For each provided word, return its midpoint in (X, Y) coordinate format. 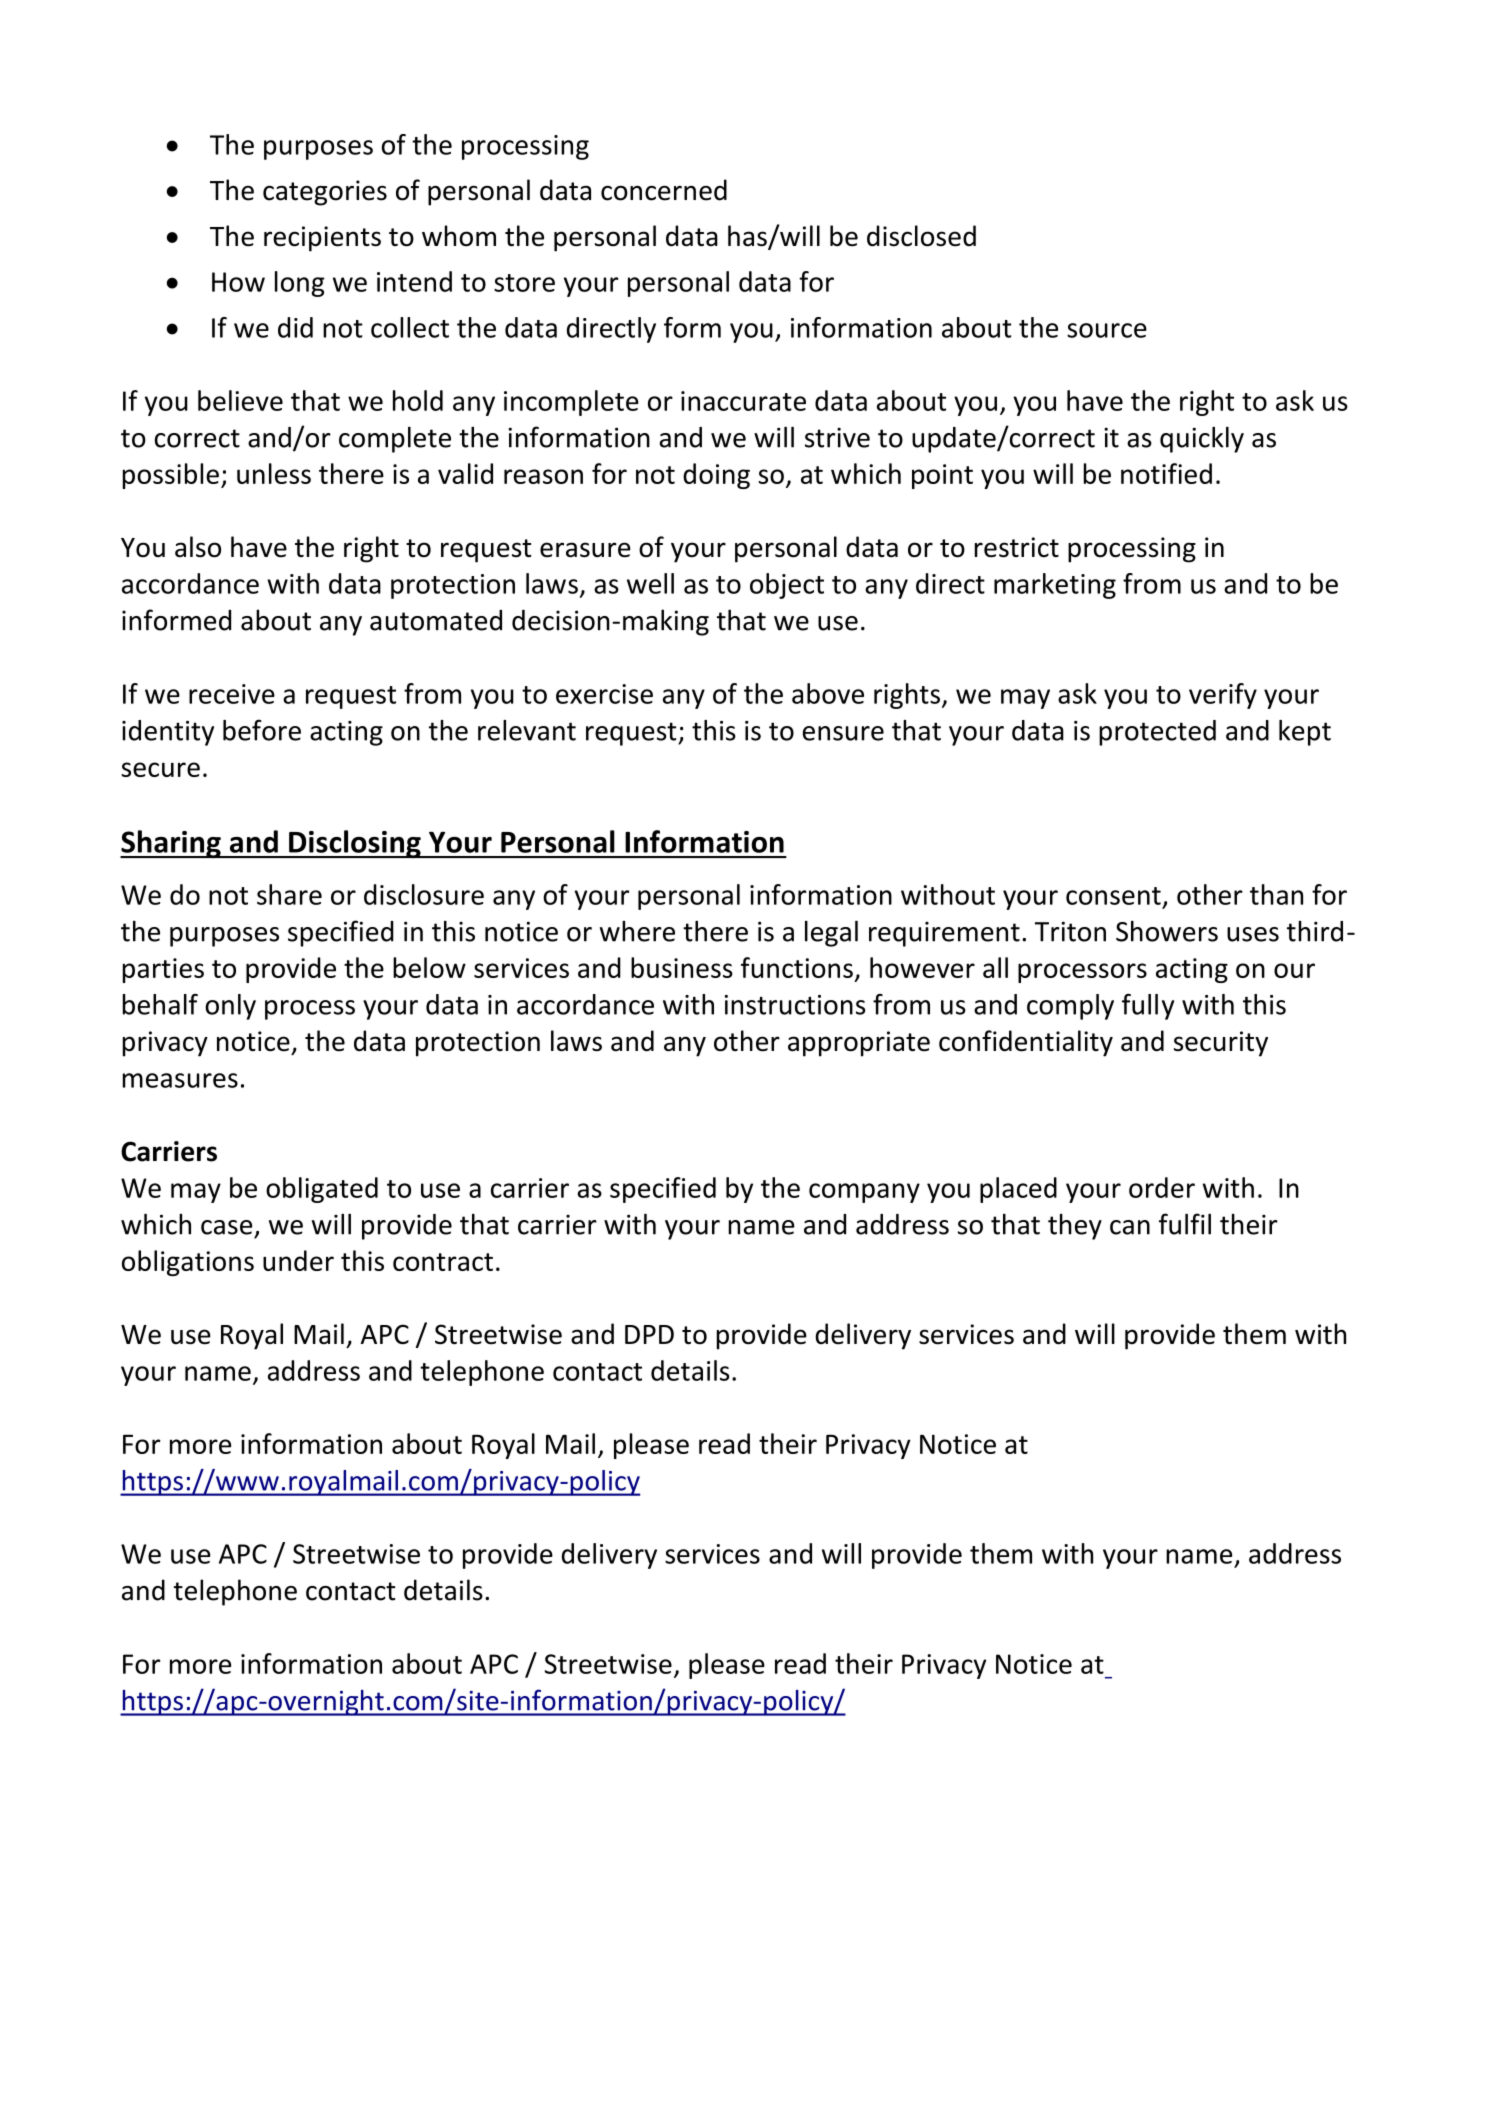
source (1107, 330)
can (1130, 1227)
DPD (649, 1334)
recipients (322, 239)
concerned (664, 190)
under (298, 1260)
